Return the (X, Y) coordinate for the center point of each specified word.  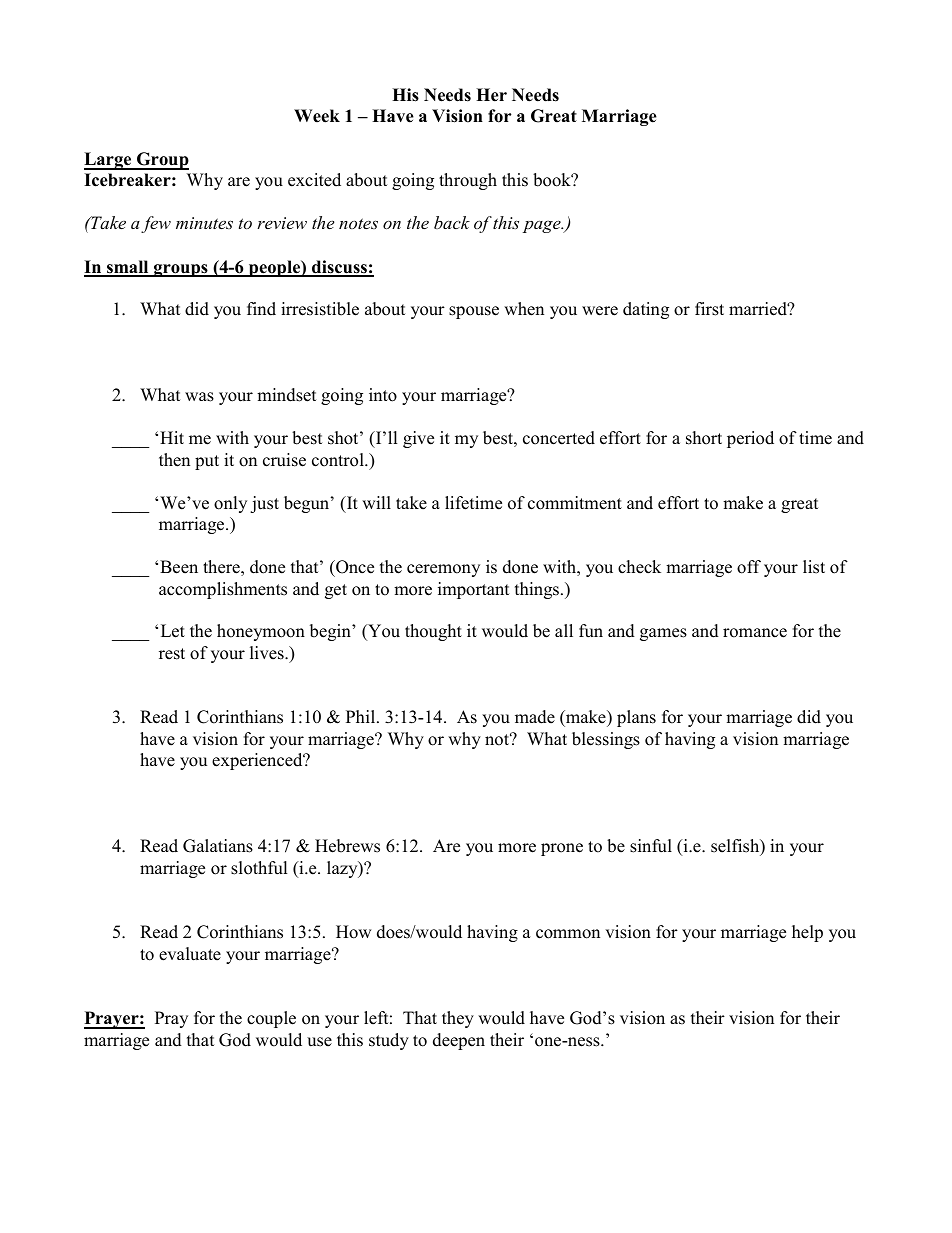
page (543, 226)
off (749, 567)
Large (109, 161)
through (468, 181)
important (473, 590)
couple (271, 1019)
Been (179, 567)
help (807, 933)
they (458, 1019)
